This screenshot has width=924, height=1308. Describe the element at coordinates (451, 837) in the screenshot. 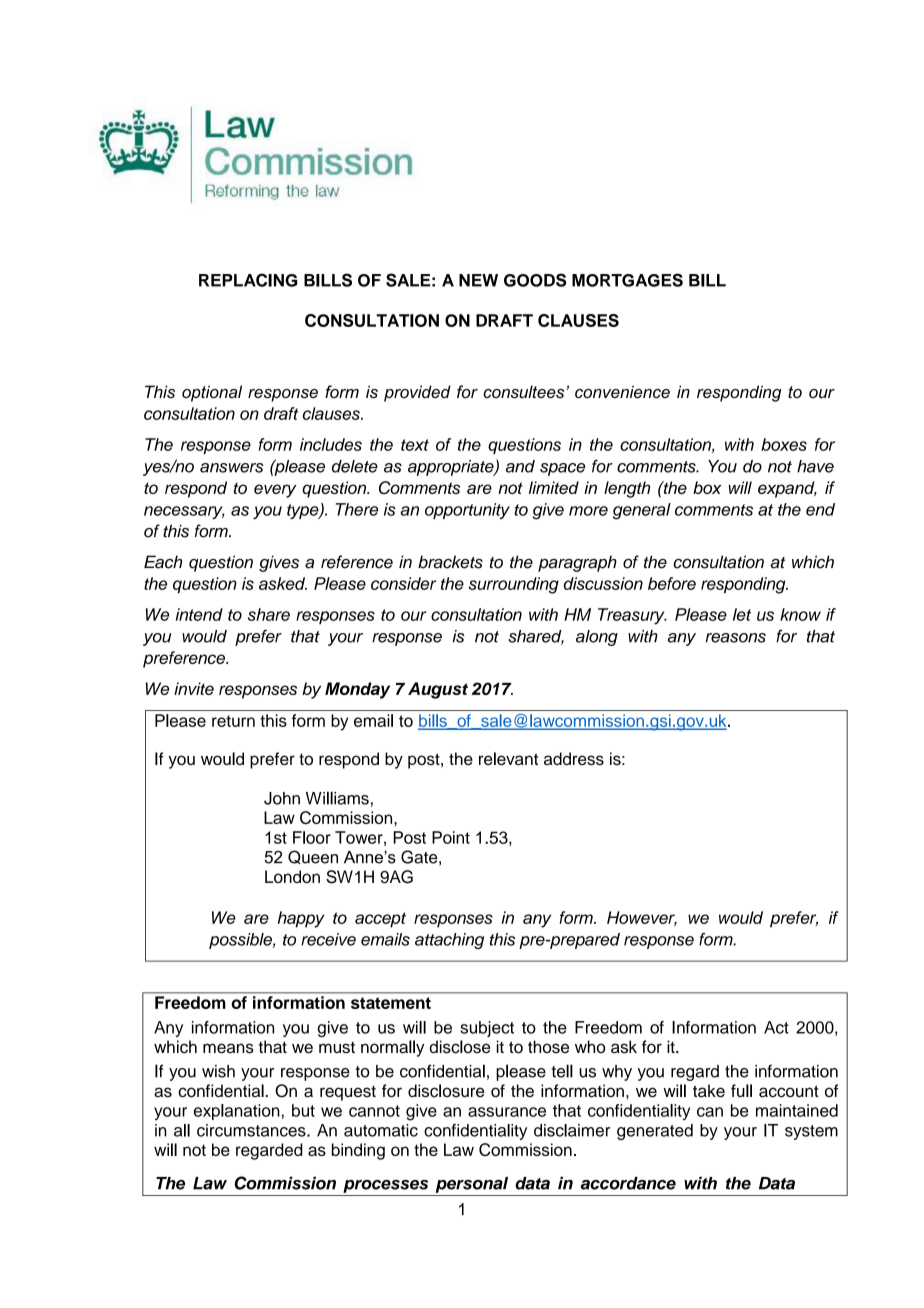

I see `Point` at that location.
